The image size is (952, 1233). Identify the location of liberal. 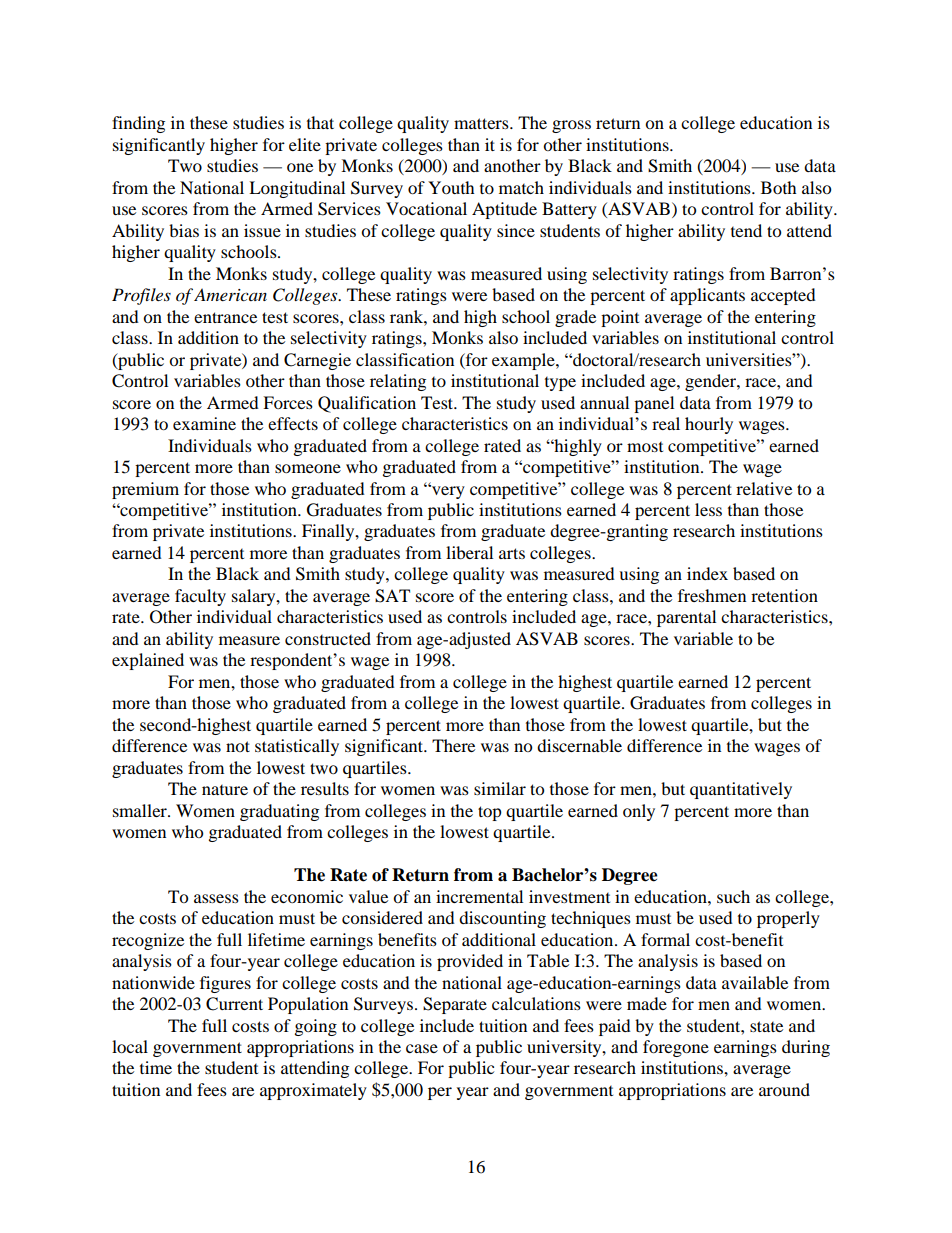
(469, 552).
